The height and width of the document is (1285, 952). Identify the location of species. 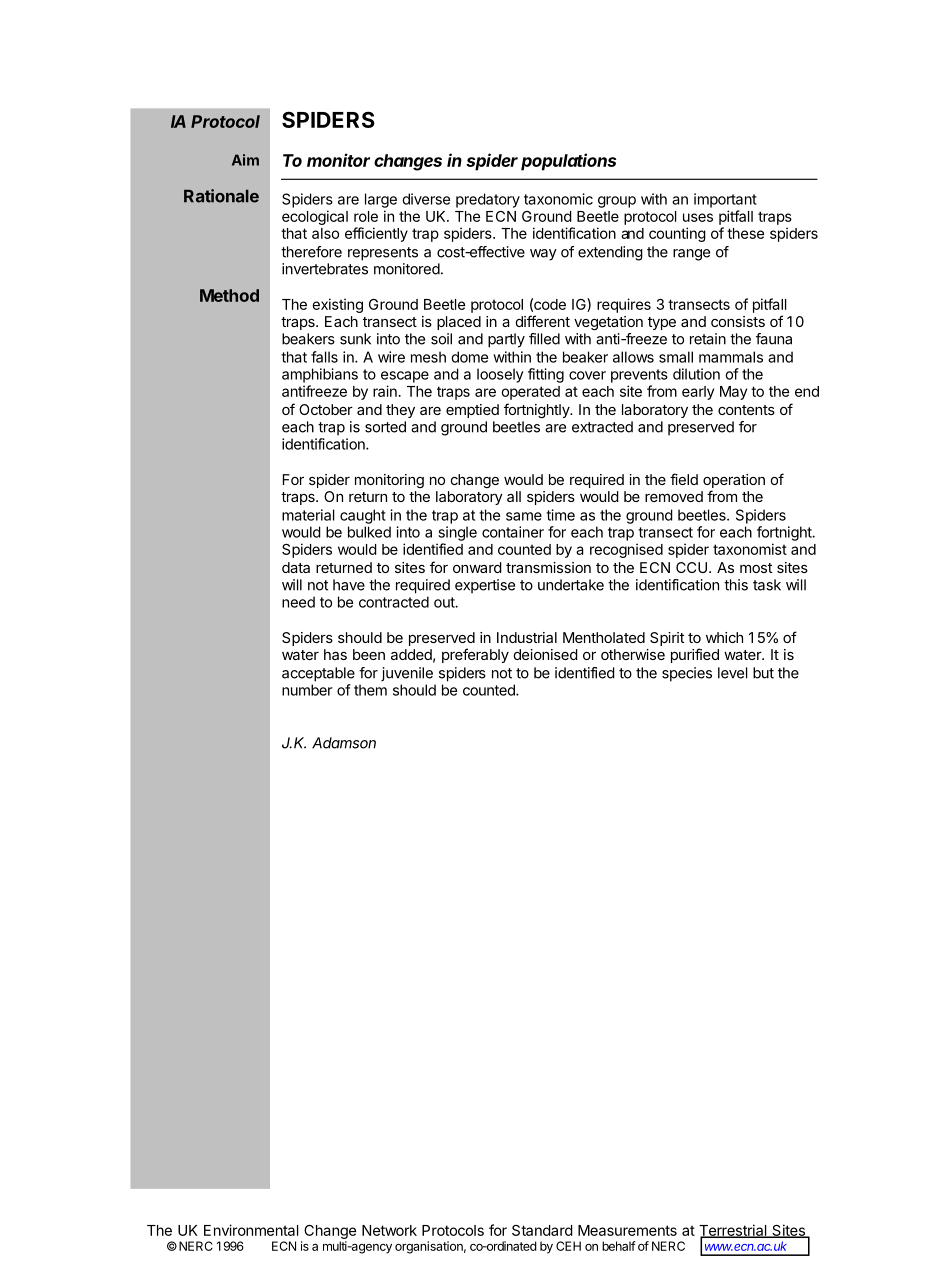
(687, 674).
